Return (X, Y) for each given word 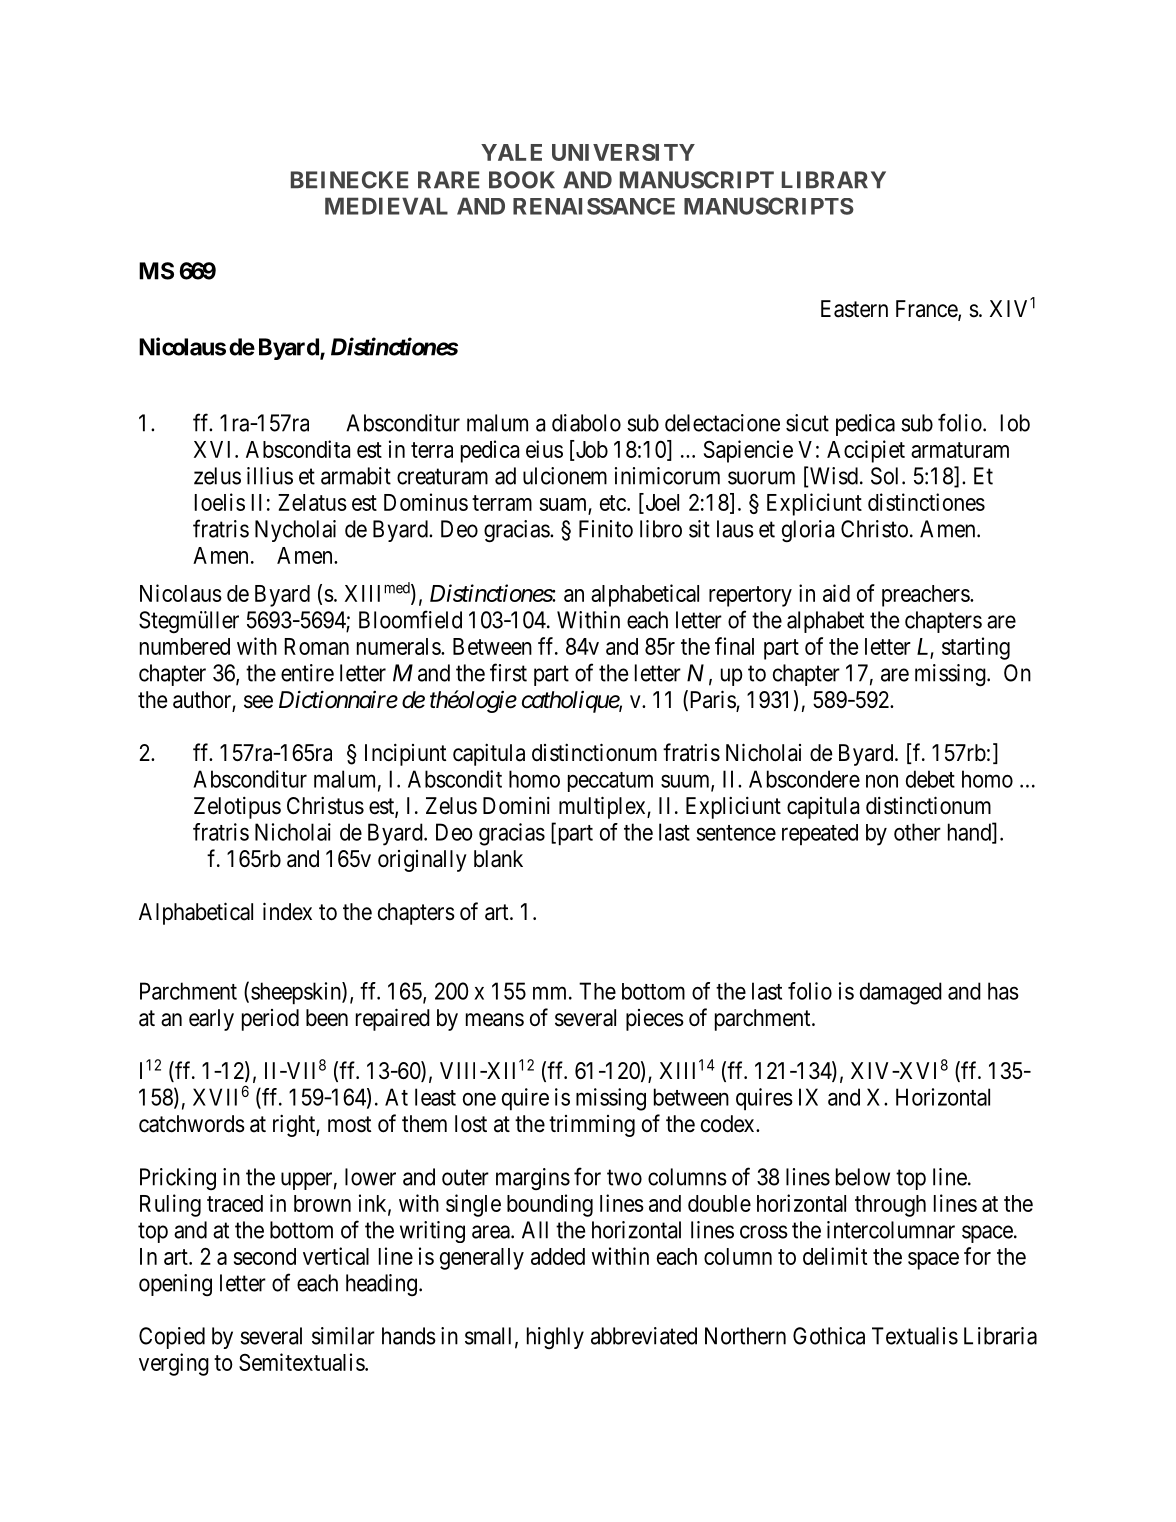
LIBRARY (834, 179)
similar (343, 1336)
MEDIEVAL (386, 206)
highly (555, 1338)
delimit (835, 1256)
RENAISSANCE (594, 206)
